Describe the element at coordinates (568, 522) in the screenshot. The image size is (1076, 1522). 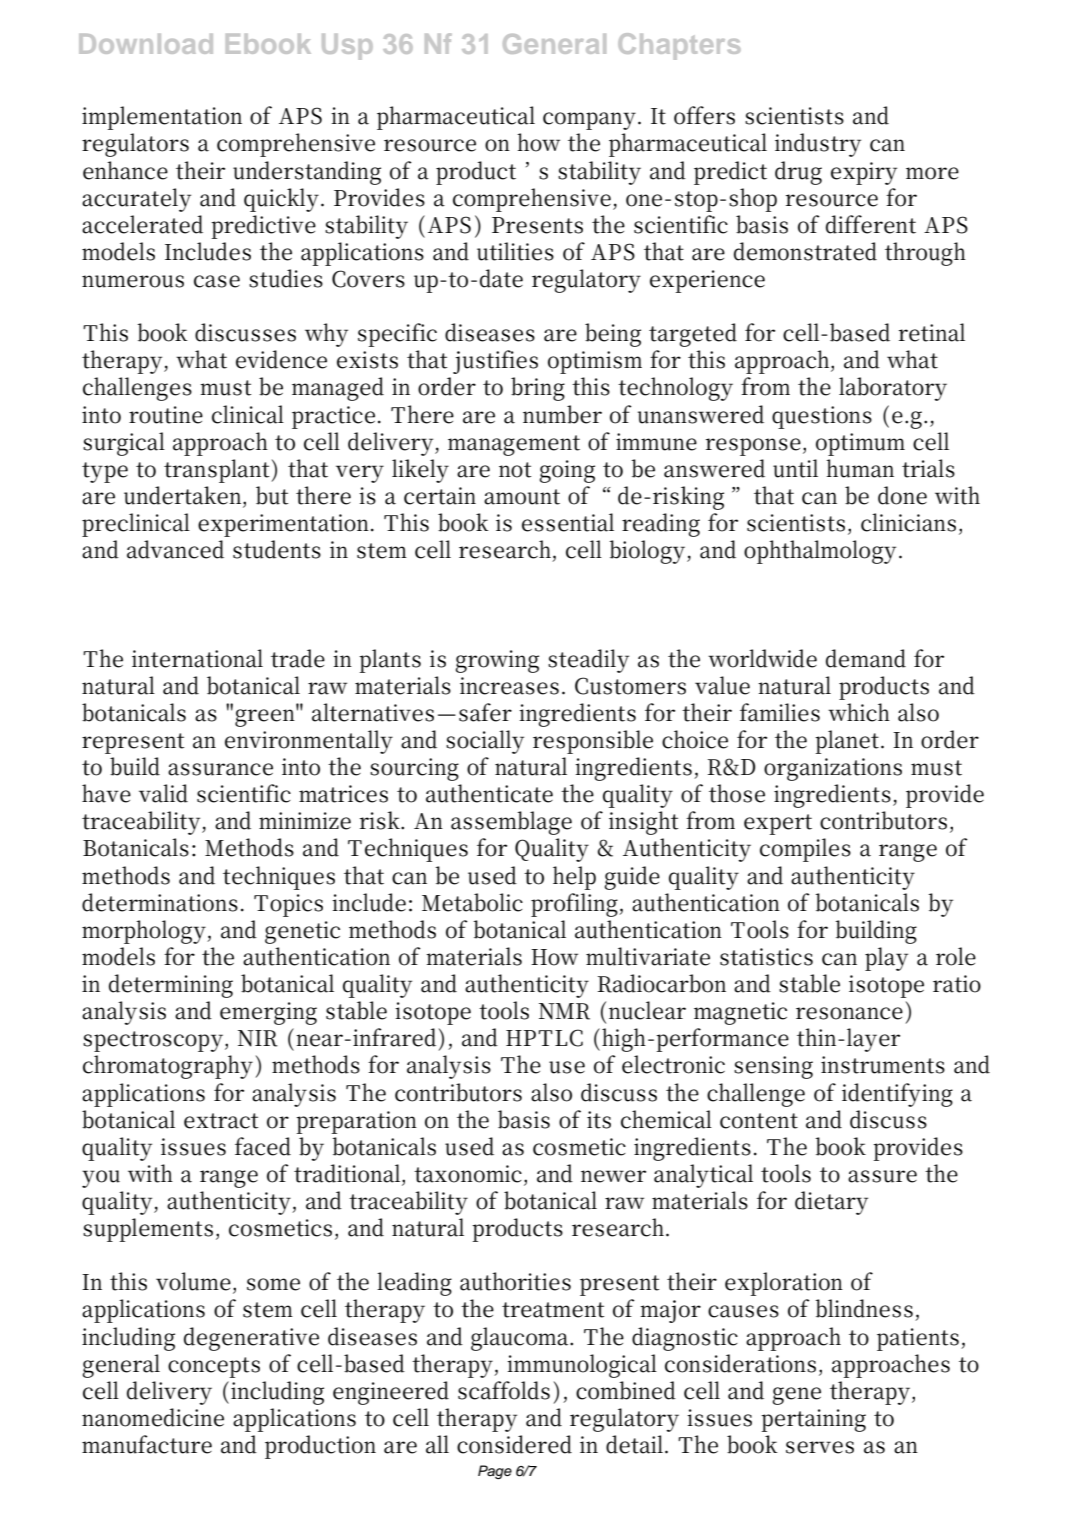
I see `essential` at that location.
